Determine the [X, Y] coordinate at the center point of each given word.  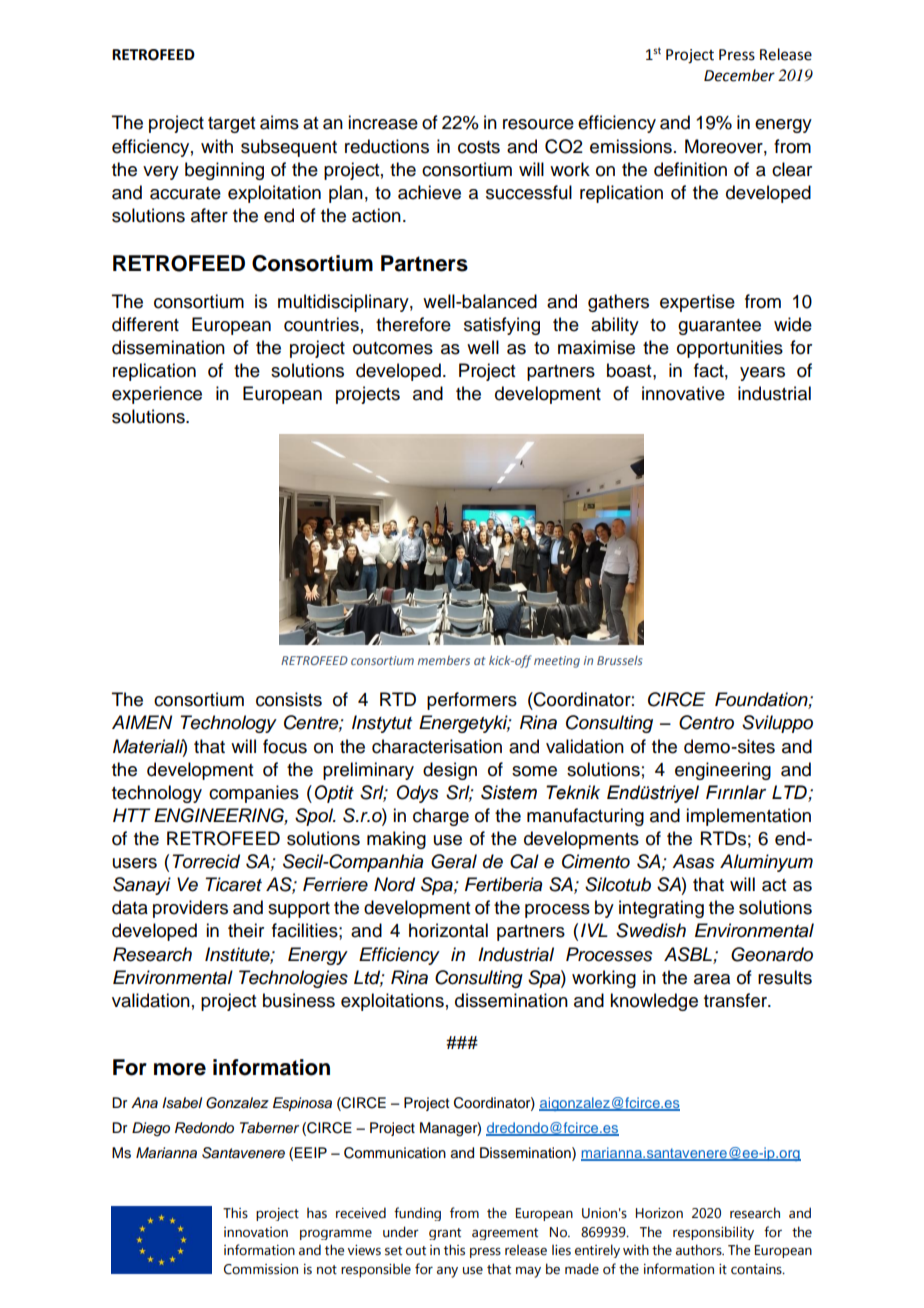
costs [479, 147]
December [739, 75]
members [444, 660]
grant [445, 1234]
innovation [256, 1232]
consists [289, 699]
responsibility [713, 1233]
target [231, 125]
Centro [706, 722]
